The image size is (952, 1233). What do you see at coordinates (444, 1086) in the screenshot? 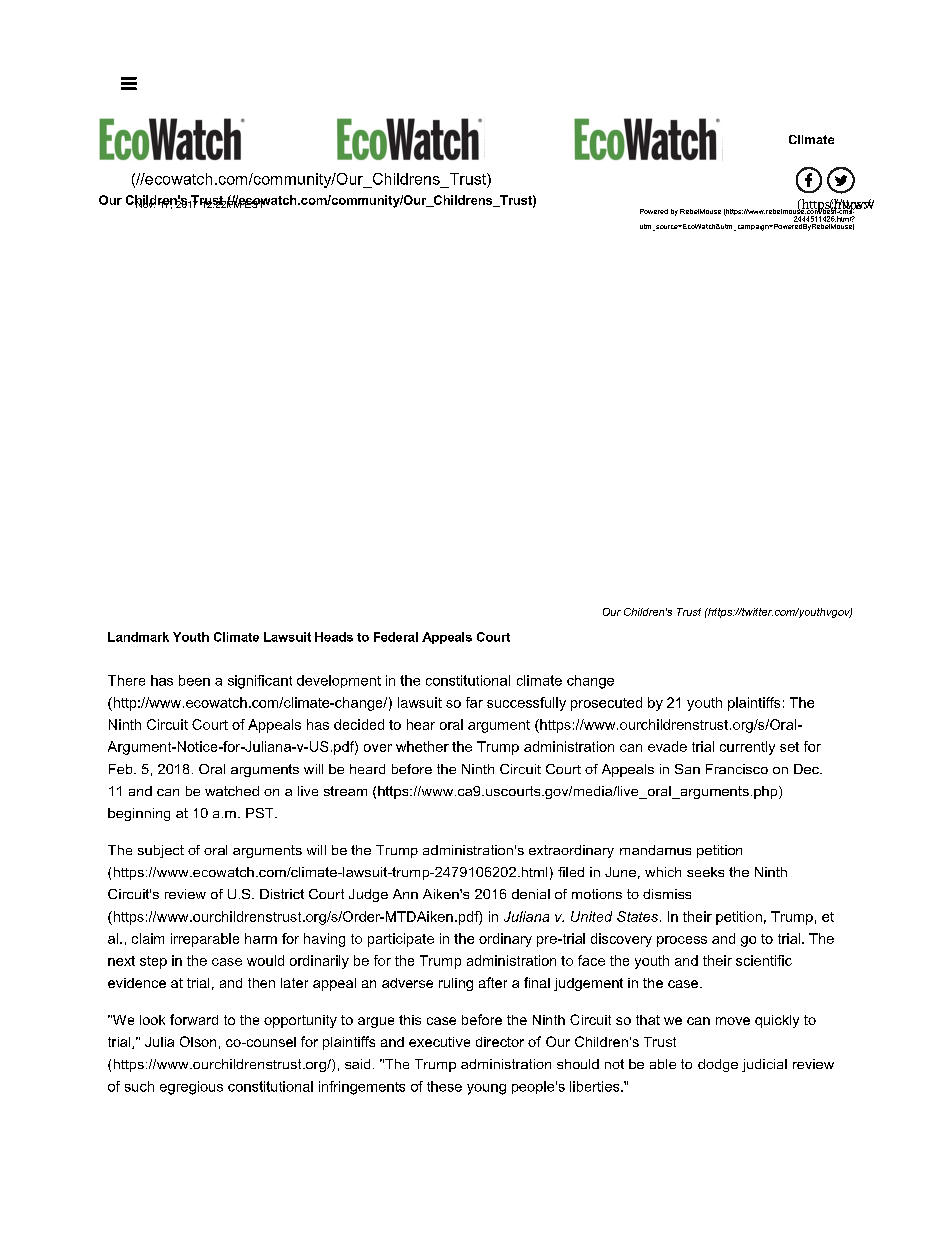
I see `these` at bounding box center [444, 1086].
